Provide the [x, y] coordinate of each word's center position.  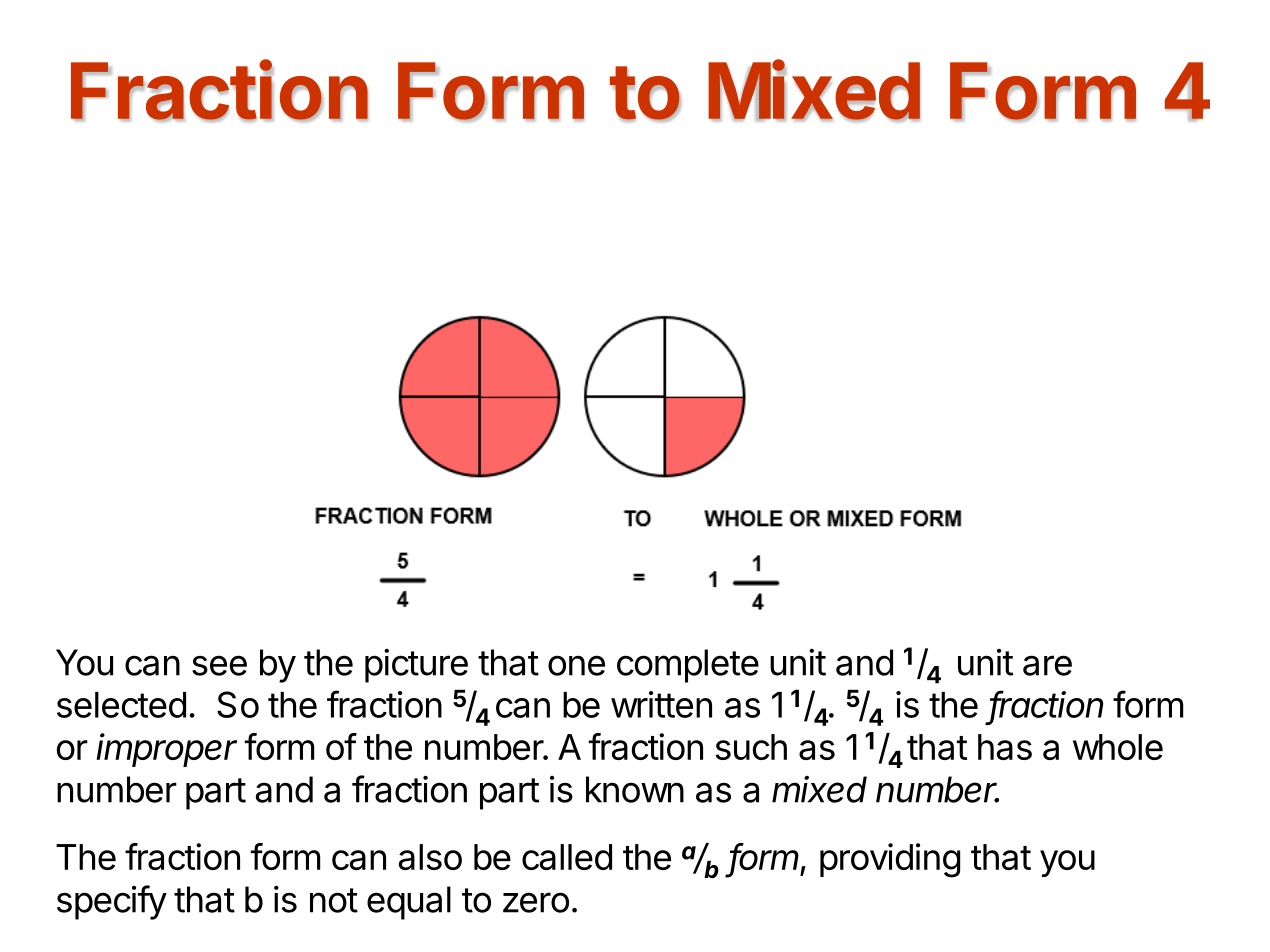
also [430, 857]
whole [1118, 747]
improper [166, 750]
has [1005, 747]
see [219, 665]
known [635, 789]
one [576, 665]
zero [536, 902]
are [1047, 665]
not [334, 900]
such [751, 747]
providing [890, 860]
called [567, 857]
